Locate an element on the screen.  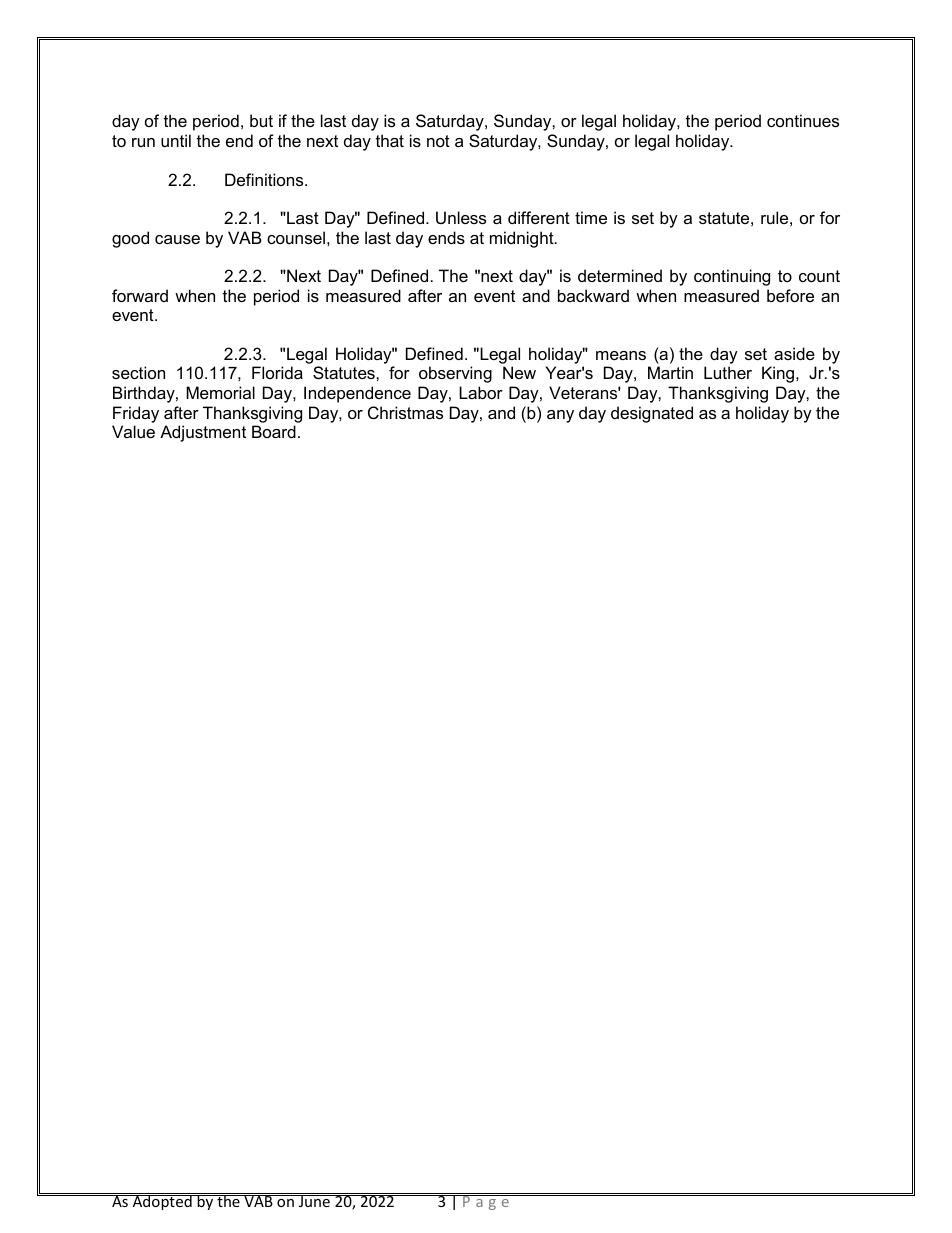
Christmas is located at coordinates (405, 412).
